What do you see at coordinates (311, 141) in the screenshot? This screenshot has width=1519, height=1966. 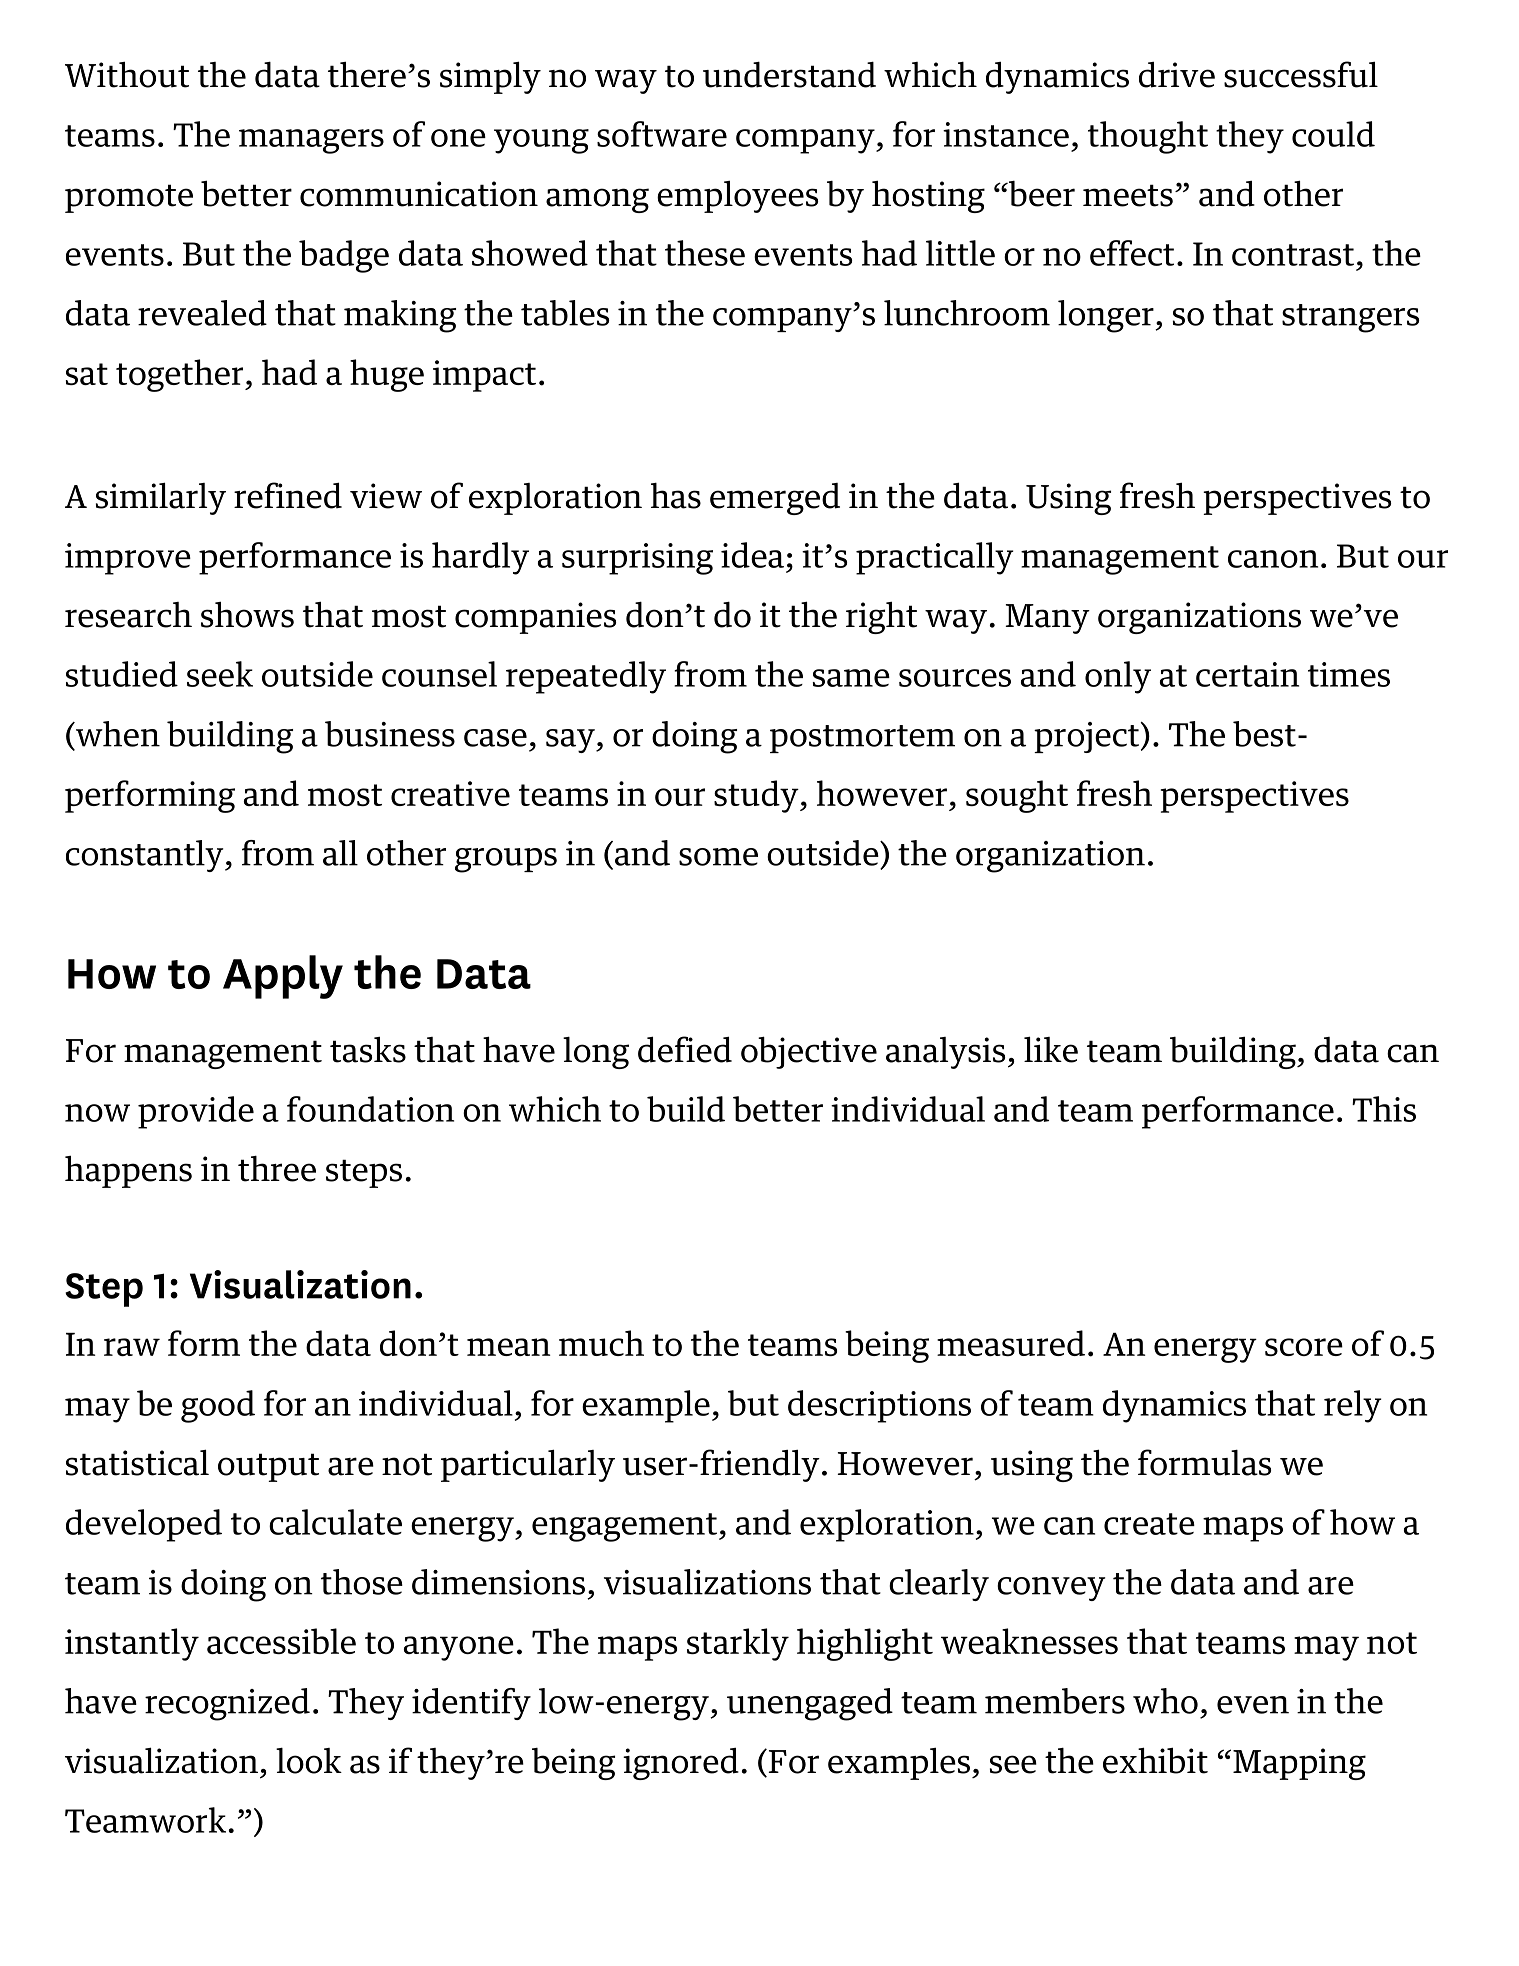 I see `managers` at bounding box center [311, 141].
